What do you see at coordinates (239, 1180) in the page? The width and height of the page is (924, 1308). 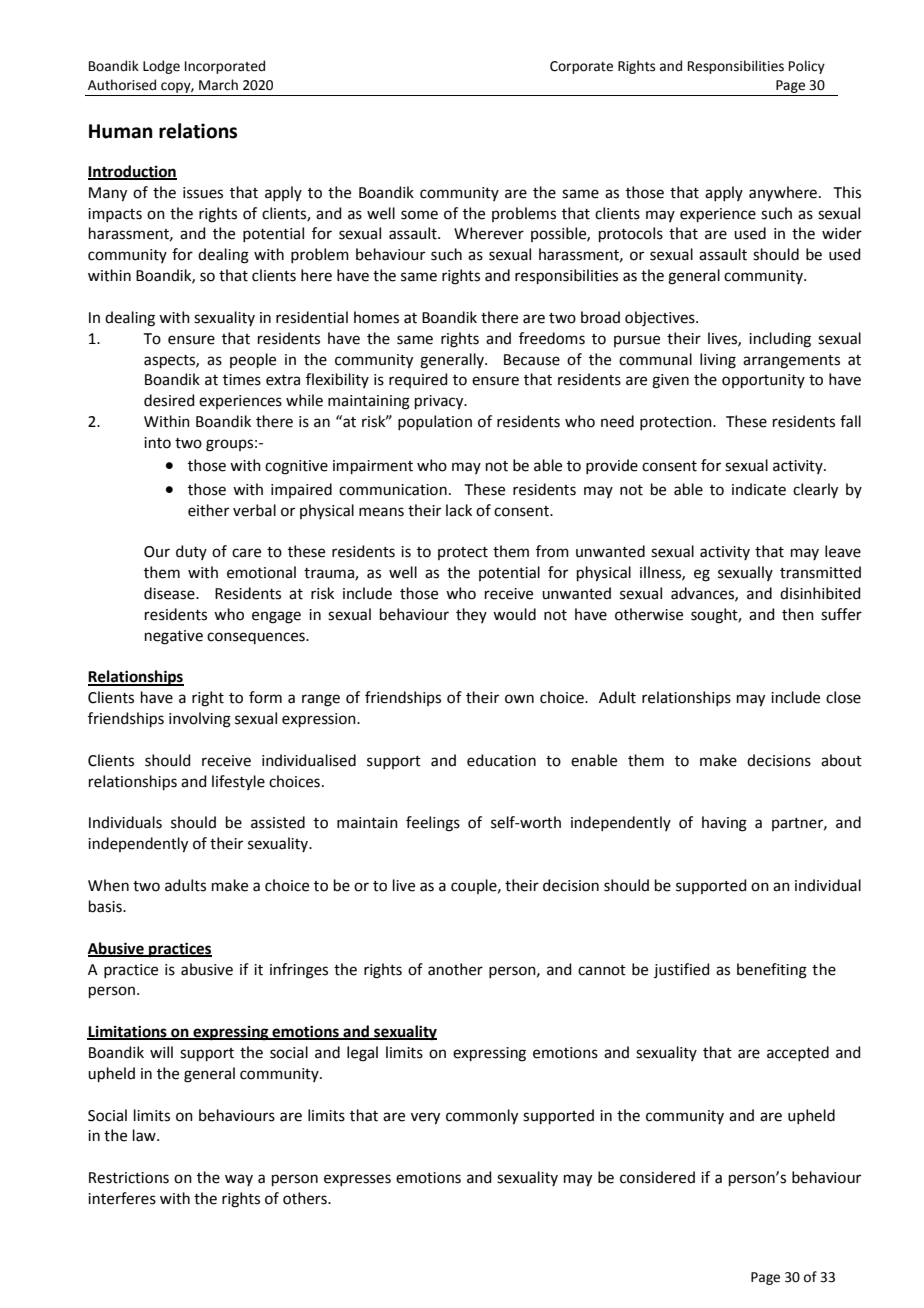 I see `way` at bounding box center [239, 1180].
